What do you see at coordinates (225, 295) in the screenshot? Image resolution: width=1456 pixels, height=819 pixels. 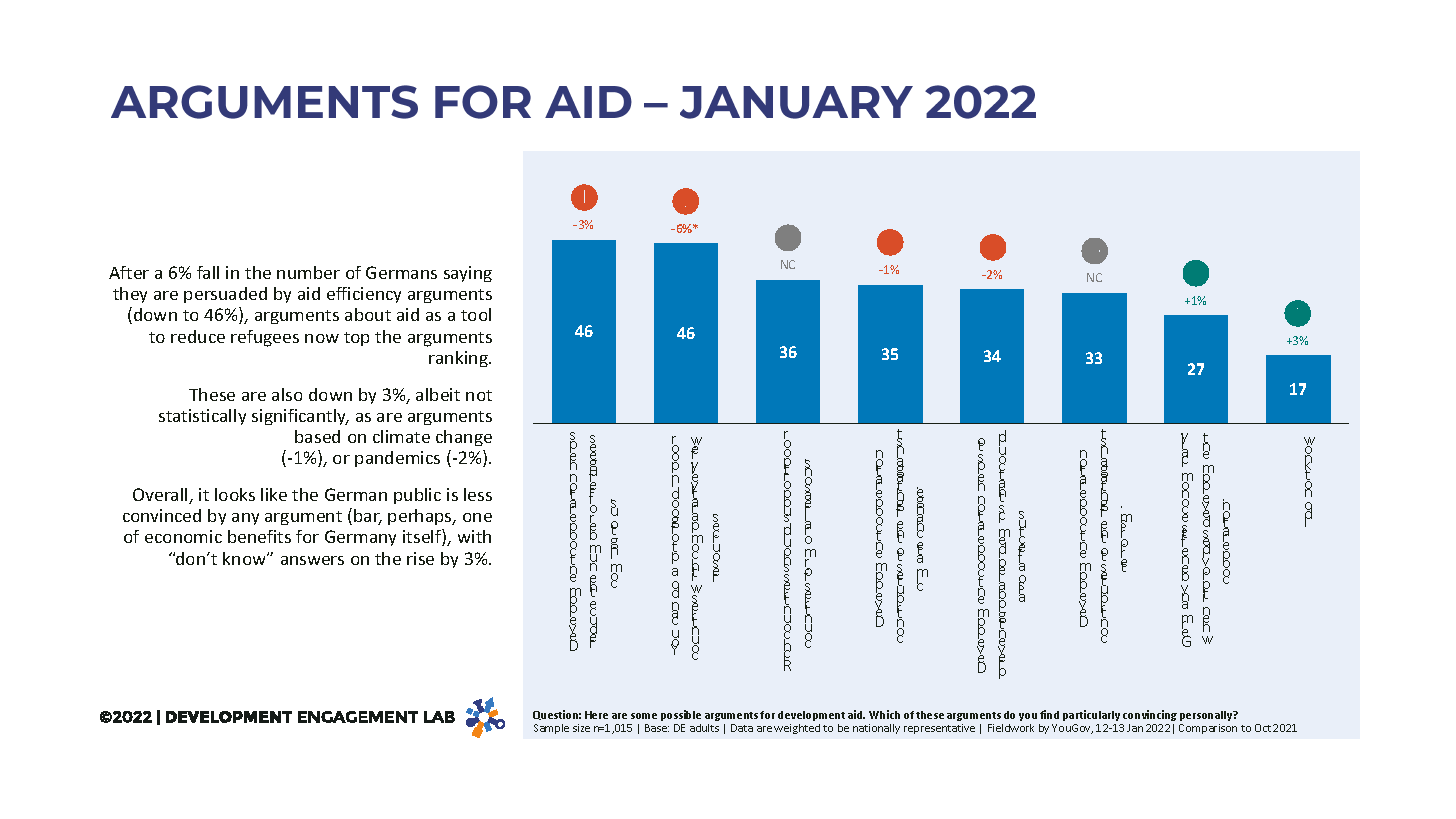 I see `persuaded` at bounding box center [225, 295].
